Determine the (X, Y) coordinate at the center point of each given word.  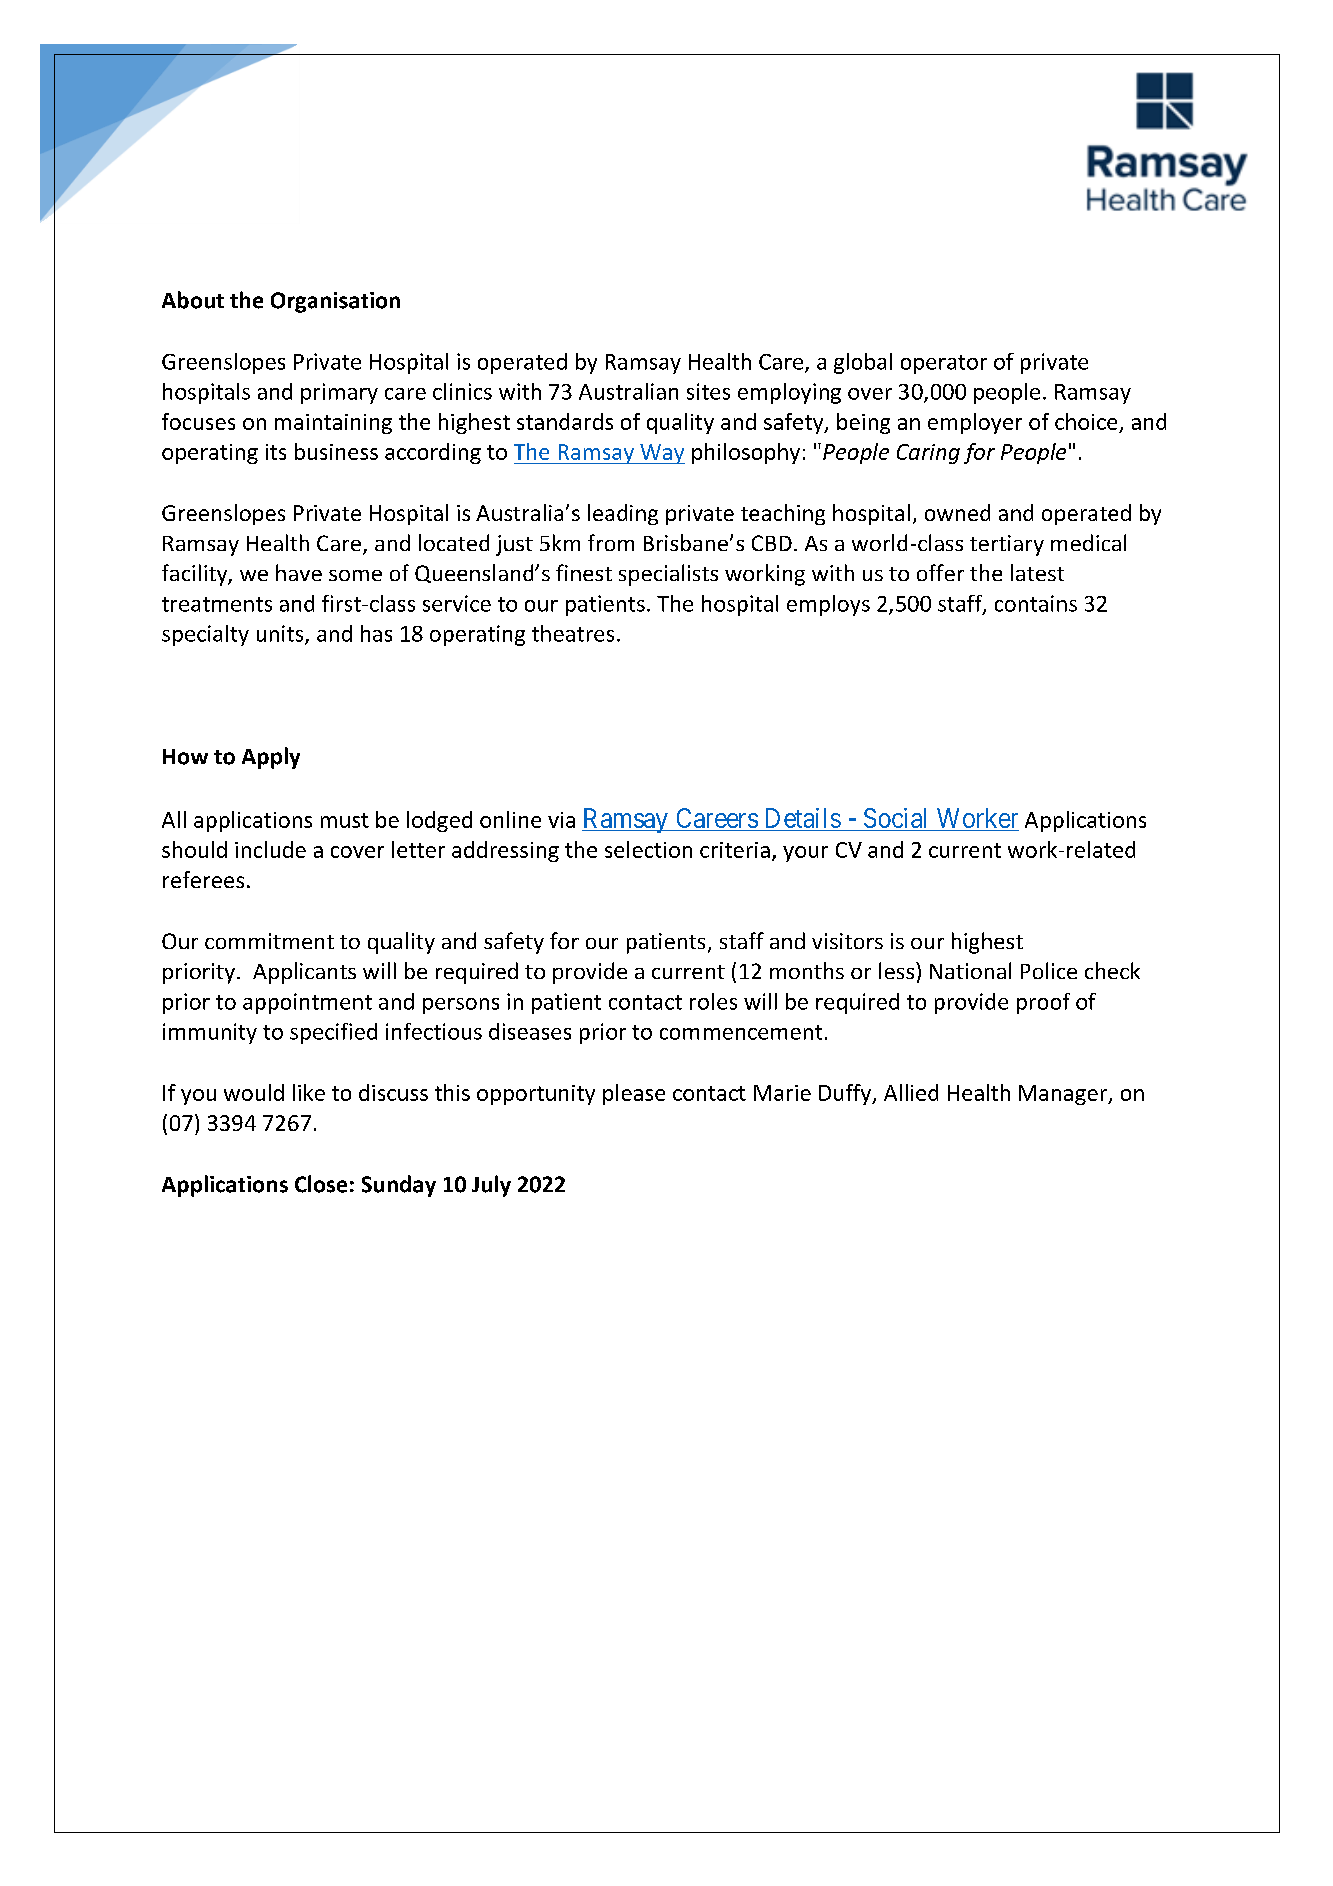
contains (1036, 603)
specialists (668, 575)
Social (895, 818)
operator (944, 364)
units (281, 634)
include (270, 849)
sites (708, 391)
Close (321, 1184)
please (634, 1094)
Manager (1064, 1095)
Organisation (335, 302)
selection (648, 849)
